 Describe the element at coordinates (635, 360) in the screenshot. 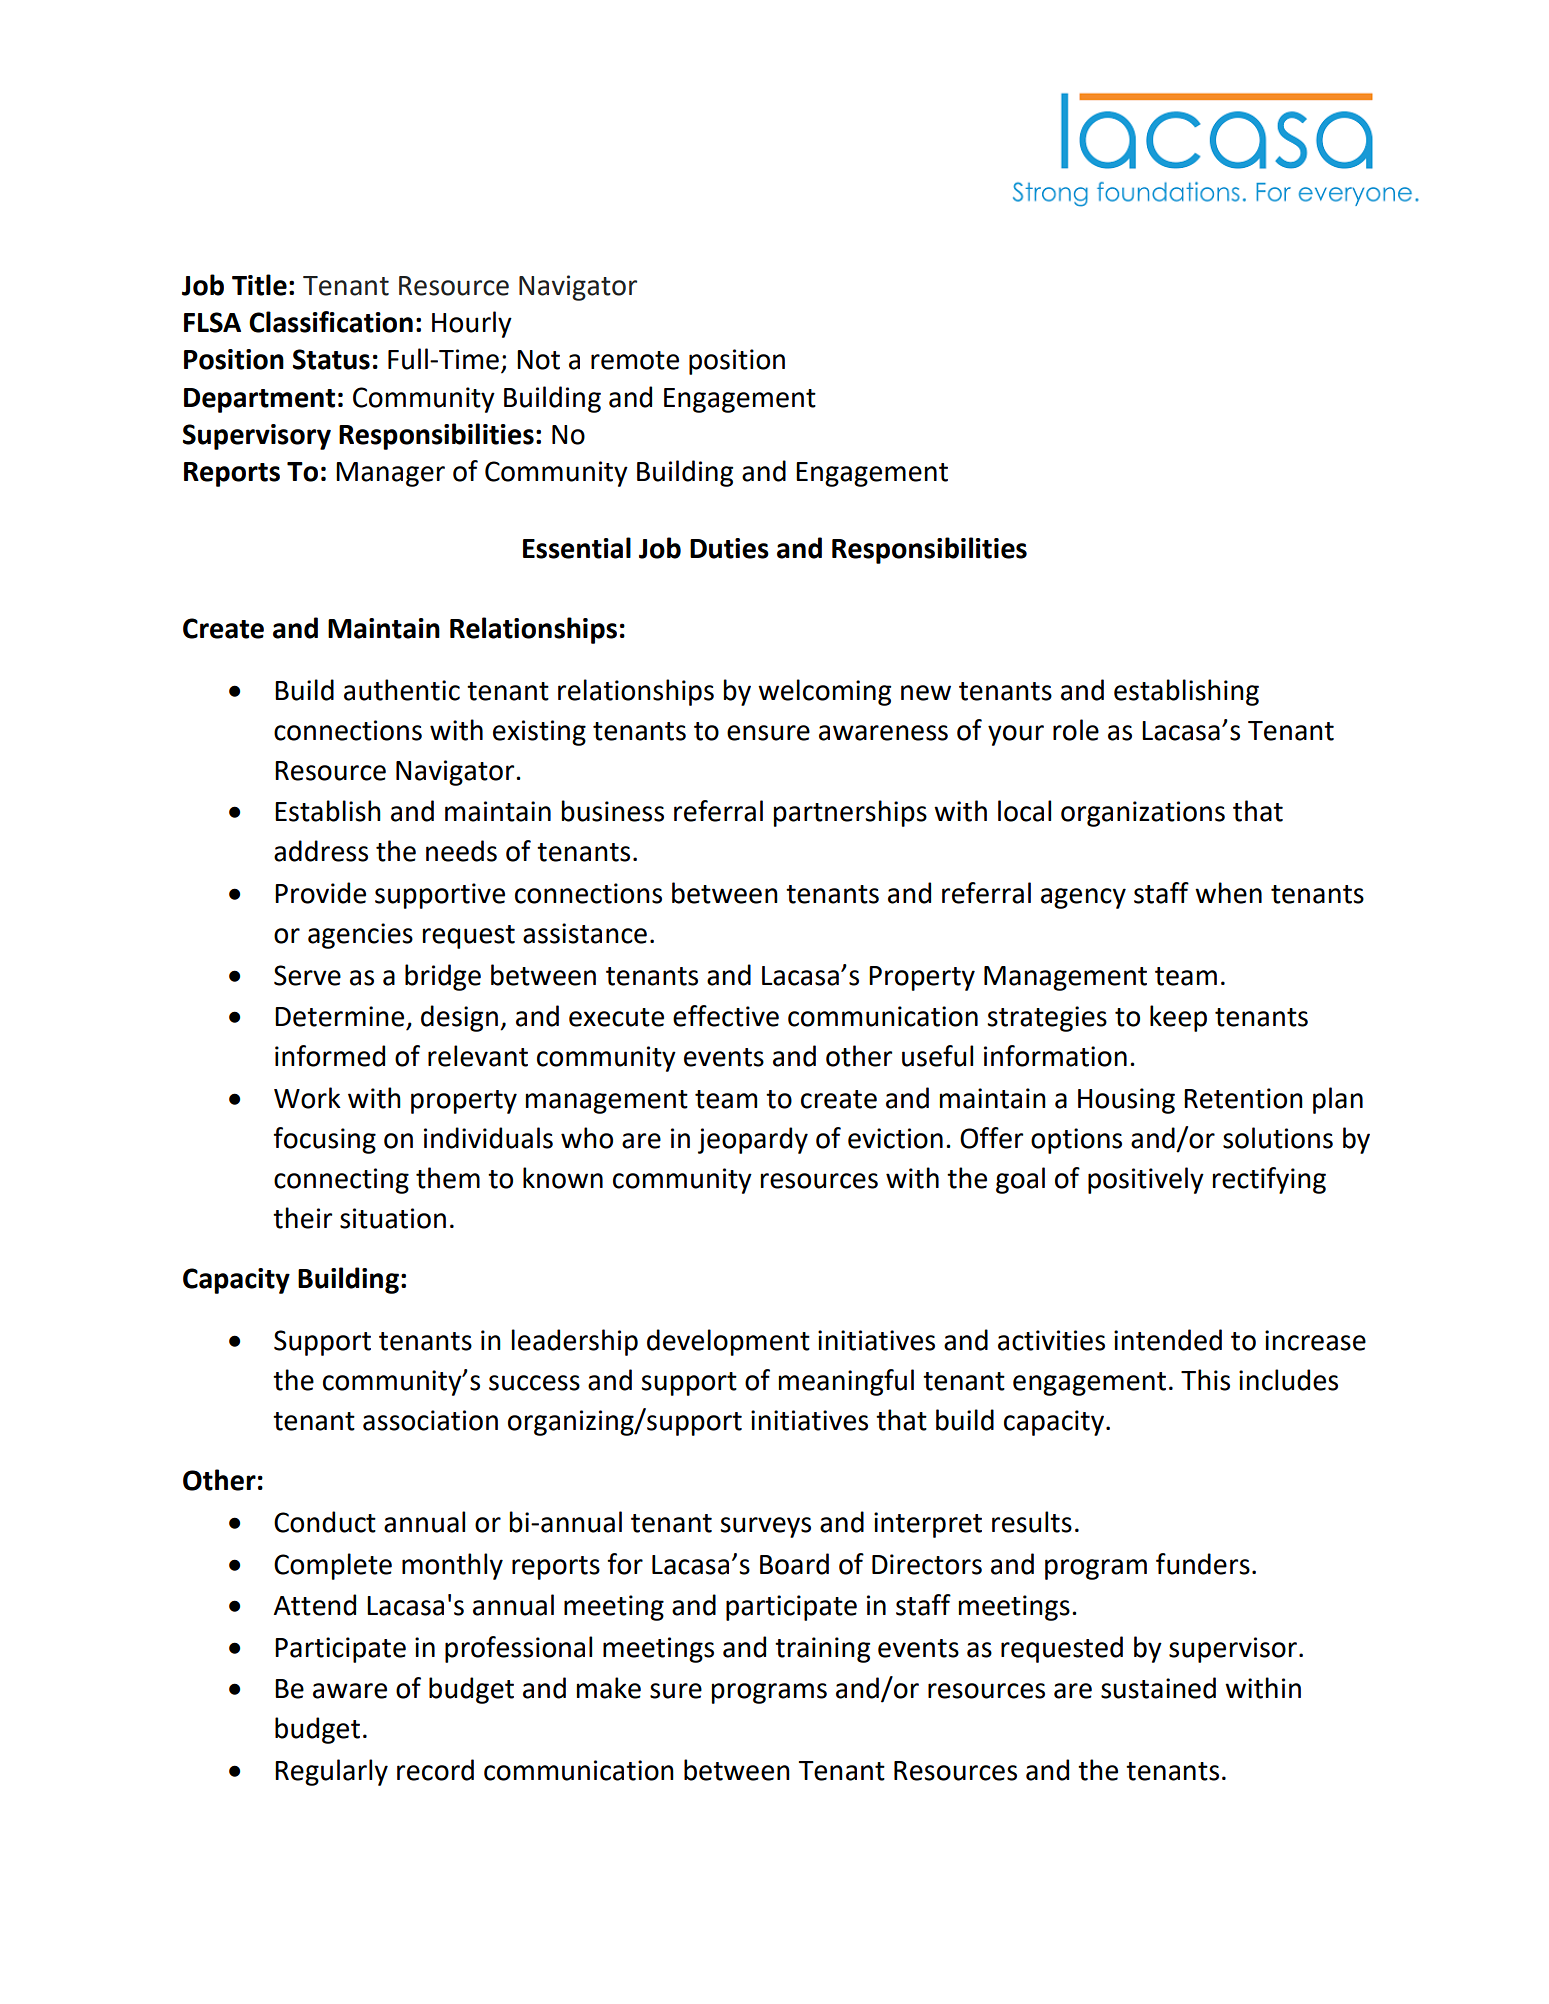

I see `remote` at that location.
